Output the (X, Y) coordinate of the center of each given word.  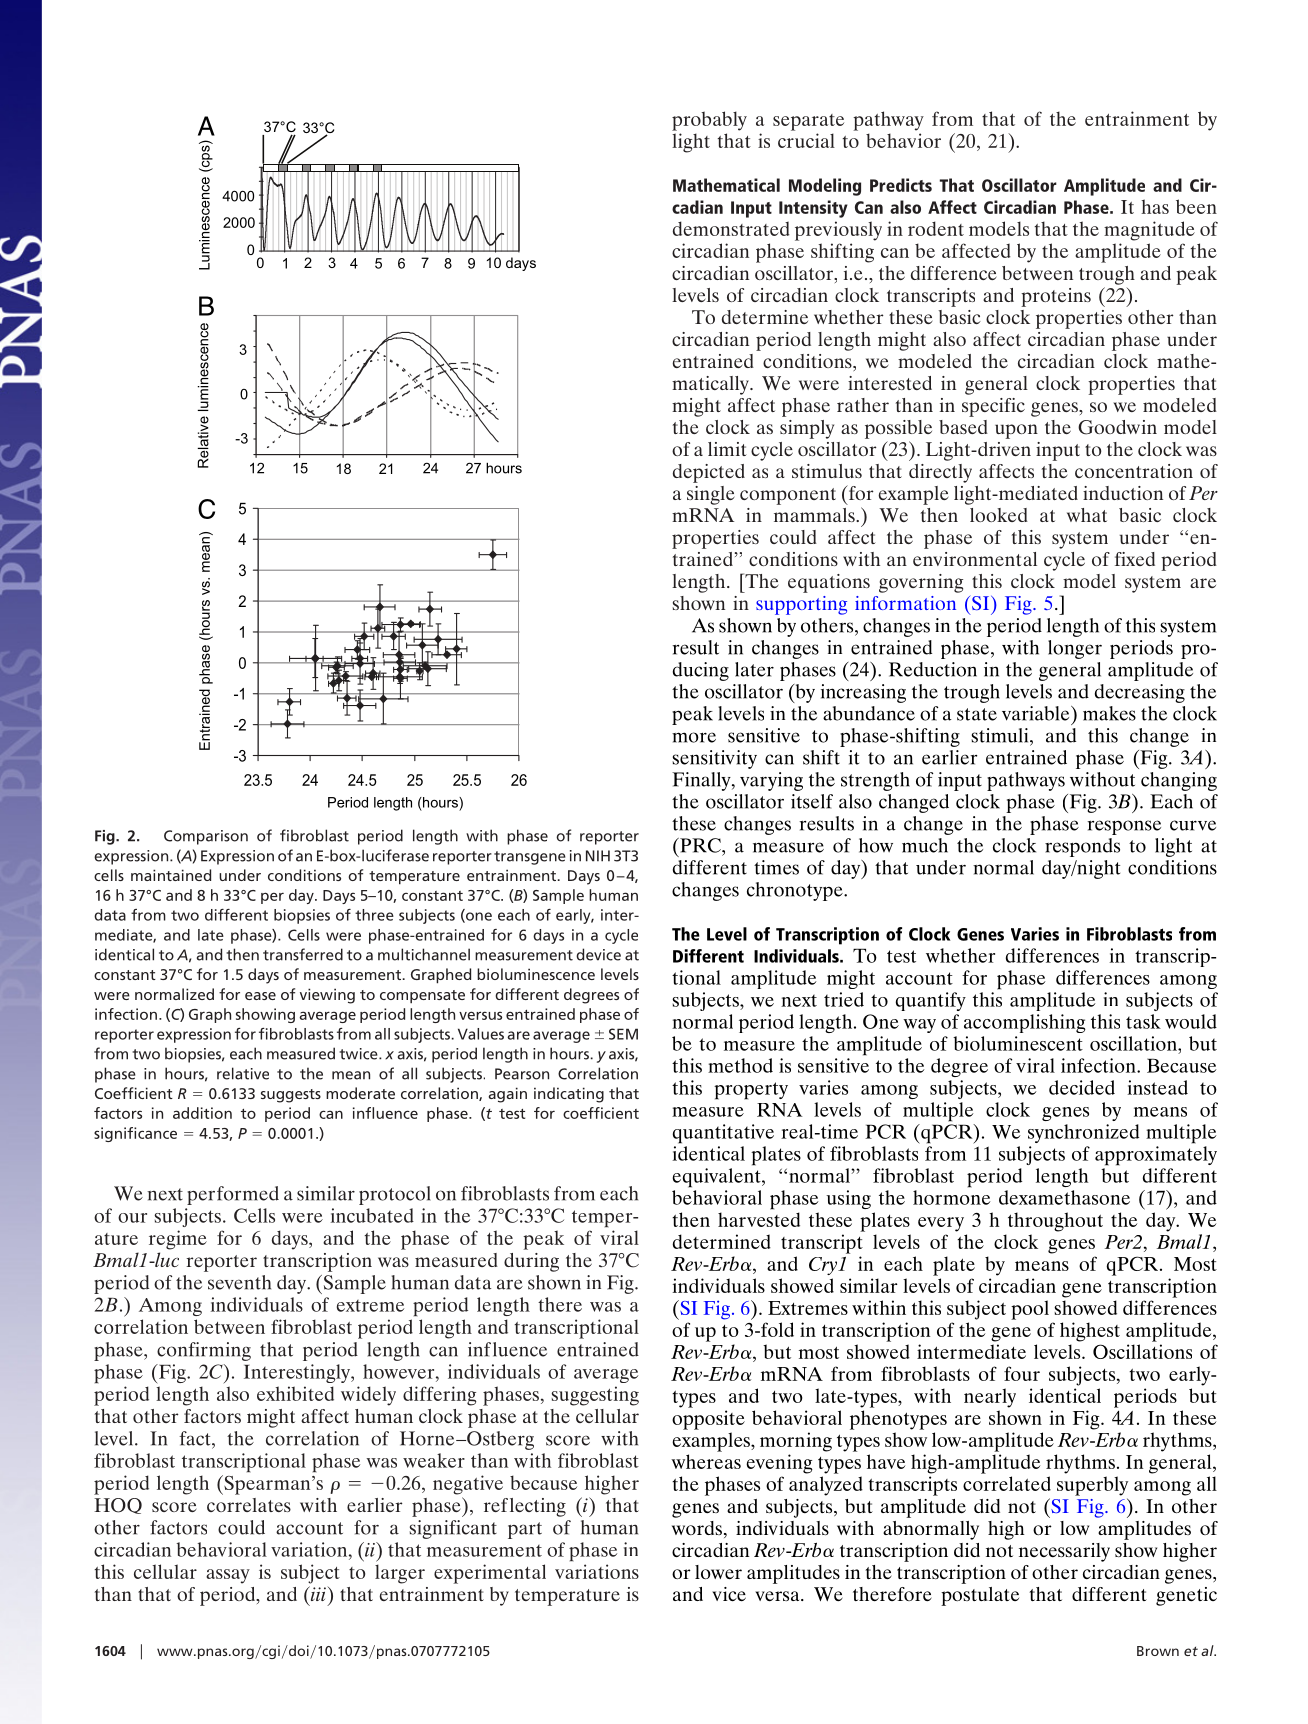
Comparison (206, 837)
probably (709, 121)
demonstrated (731, 228)
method (740, 1065)
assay (228, 1576)
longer (1075, 649)
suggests (291, 1096)
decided (1082, 1087)
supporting (801, 605)
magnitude (1149, 231)
